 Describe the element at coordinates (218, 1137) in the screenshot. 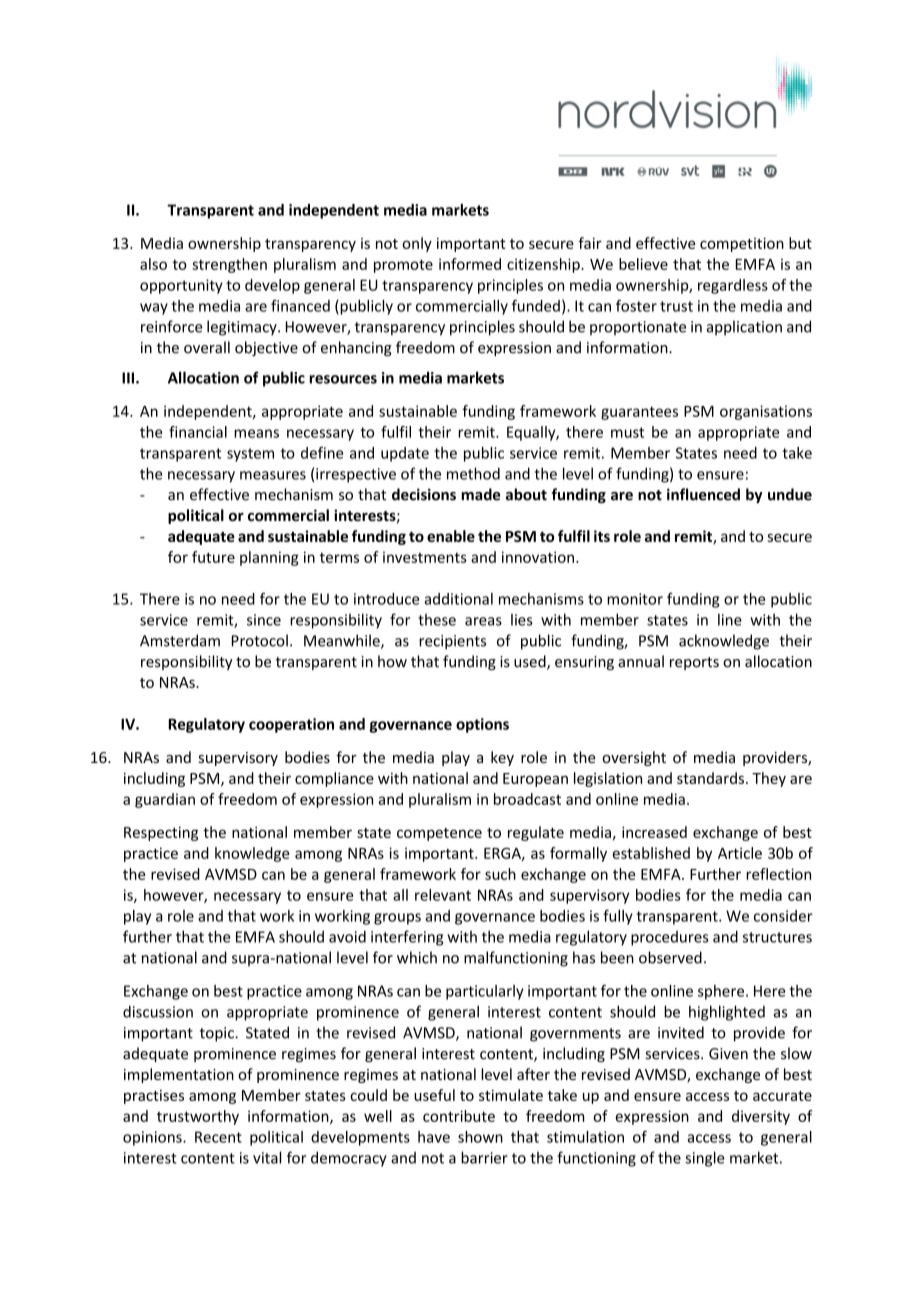

I see `Recent` at that location.
